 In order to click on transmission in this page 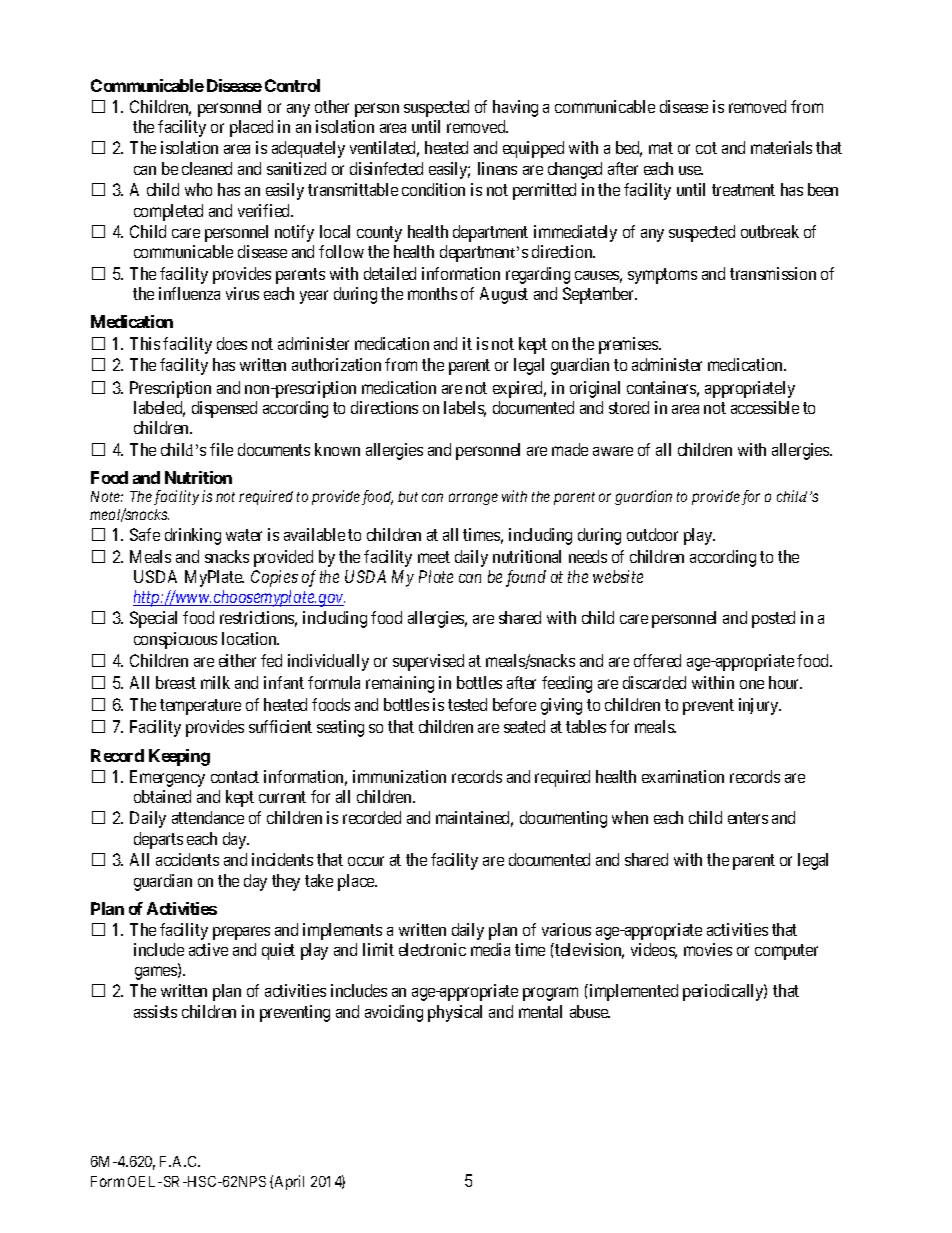, I will do `click(773, 273)`.
